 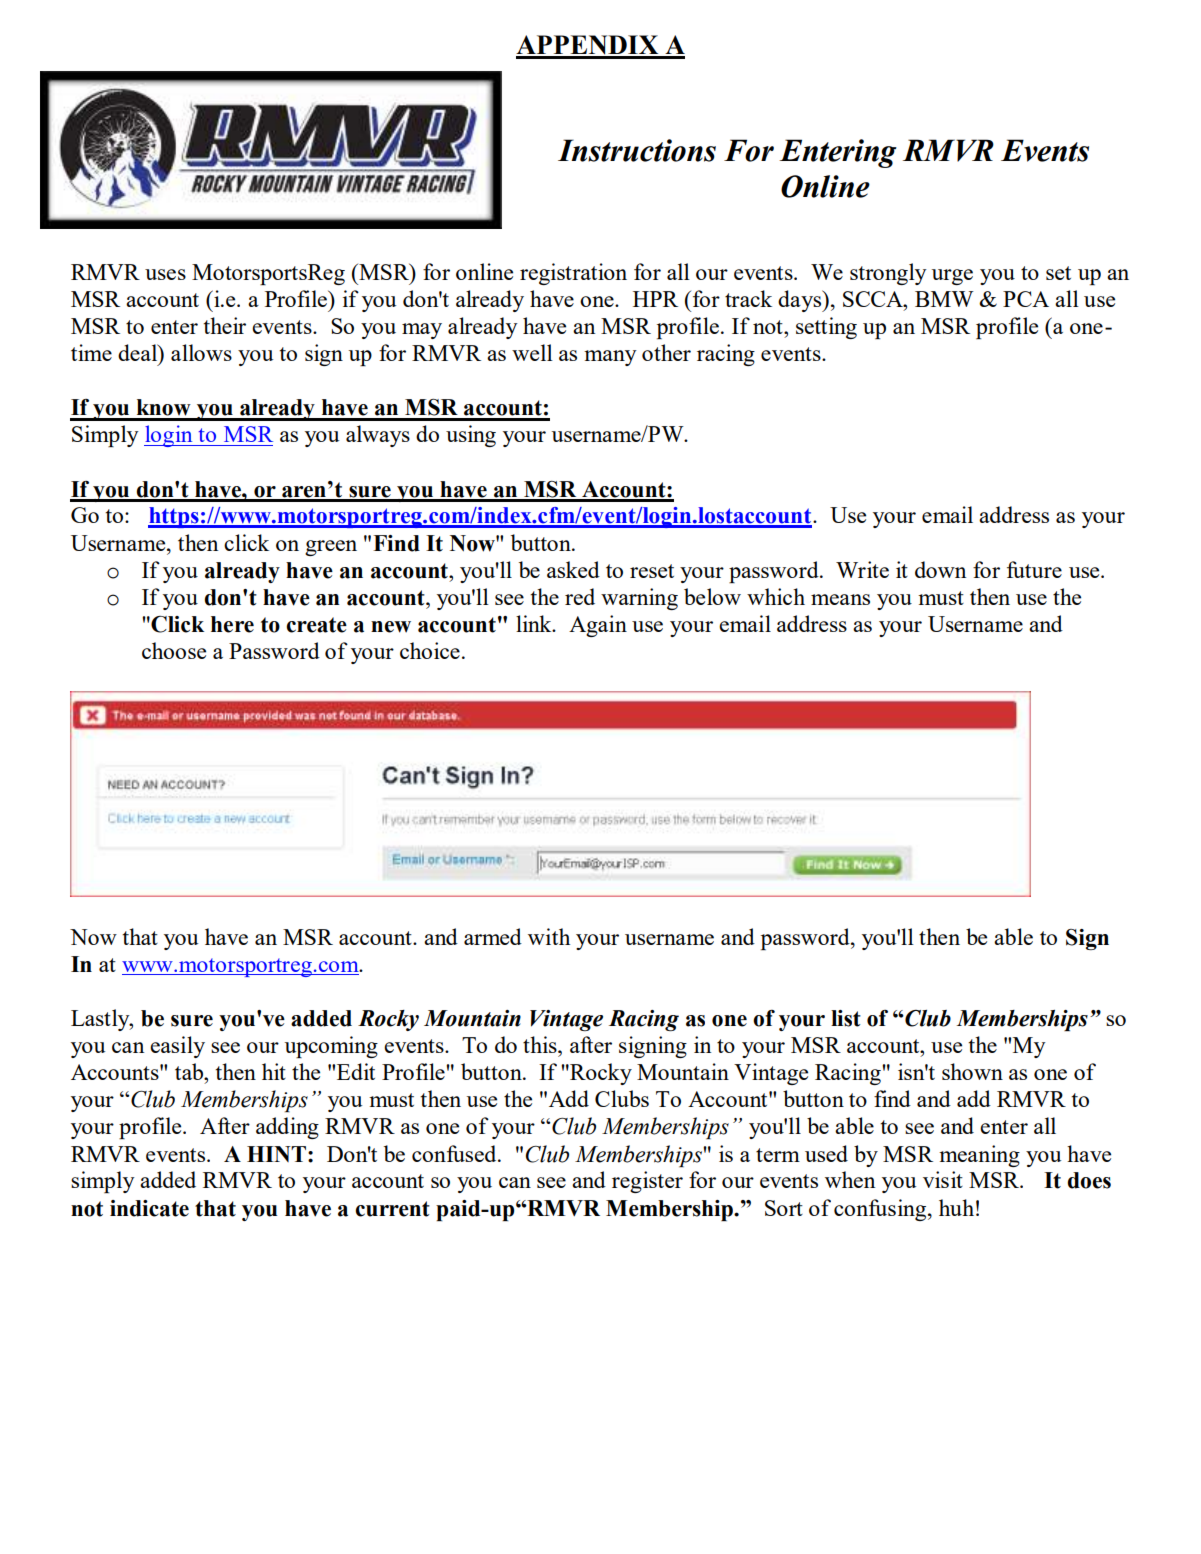 I want to click on urge, so click(x=952, y=277).
